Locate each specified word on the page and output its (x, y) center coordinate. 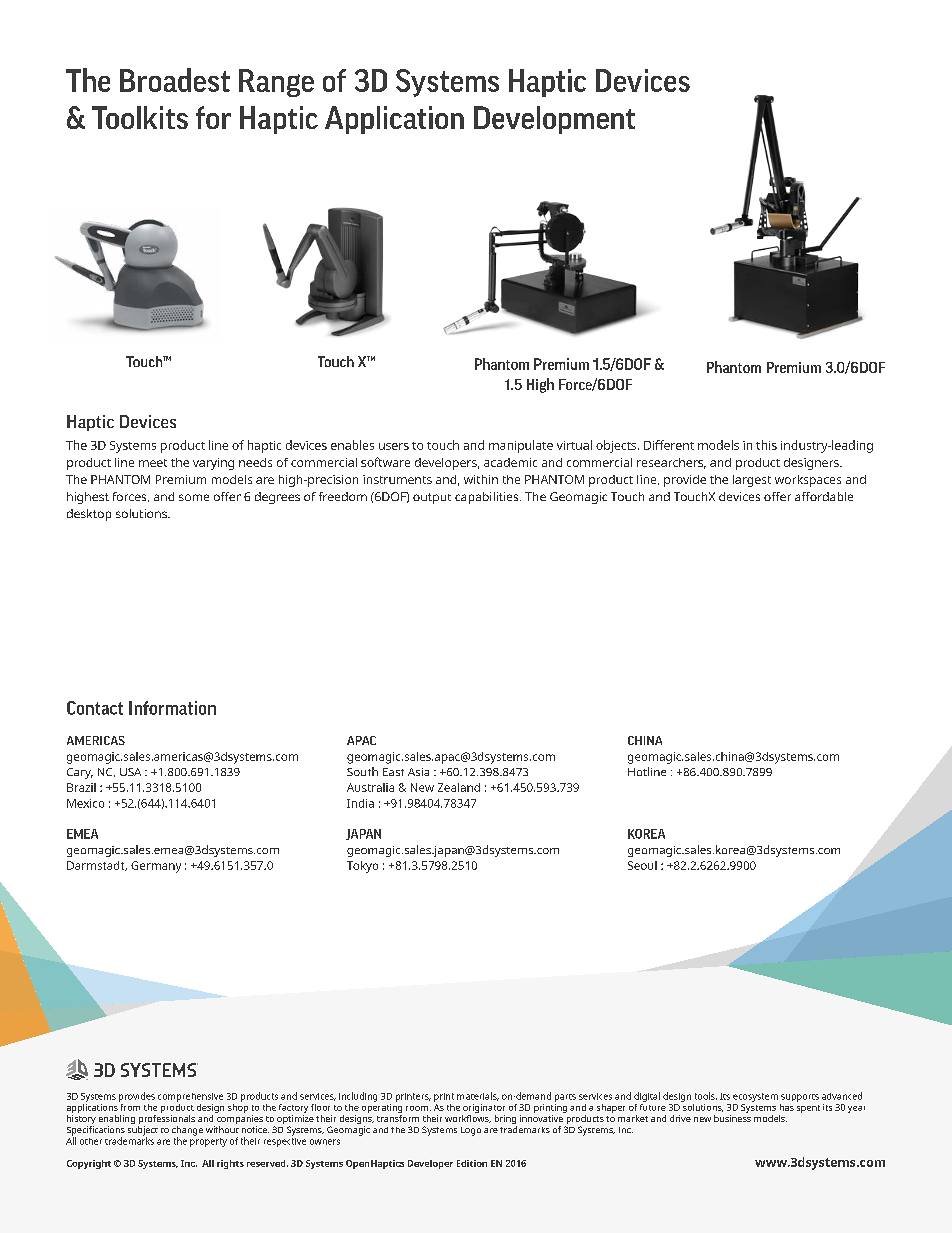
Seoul (642, 865)
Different (669, 445)
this (766, 445)
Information (172, 708)
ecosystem (755, 1097)
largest (752, 481)
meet (153, 463)
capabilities (488, 498)
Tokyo (362, 867)
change (187, 1132)
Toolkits (140, 117)
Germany (156, 867)
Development (554, 120)
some (194, 497)
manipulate (521, 446)
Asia (418, 772)
